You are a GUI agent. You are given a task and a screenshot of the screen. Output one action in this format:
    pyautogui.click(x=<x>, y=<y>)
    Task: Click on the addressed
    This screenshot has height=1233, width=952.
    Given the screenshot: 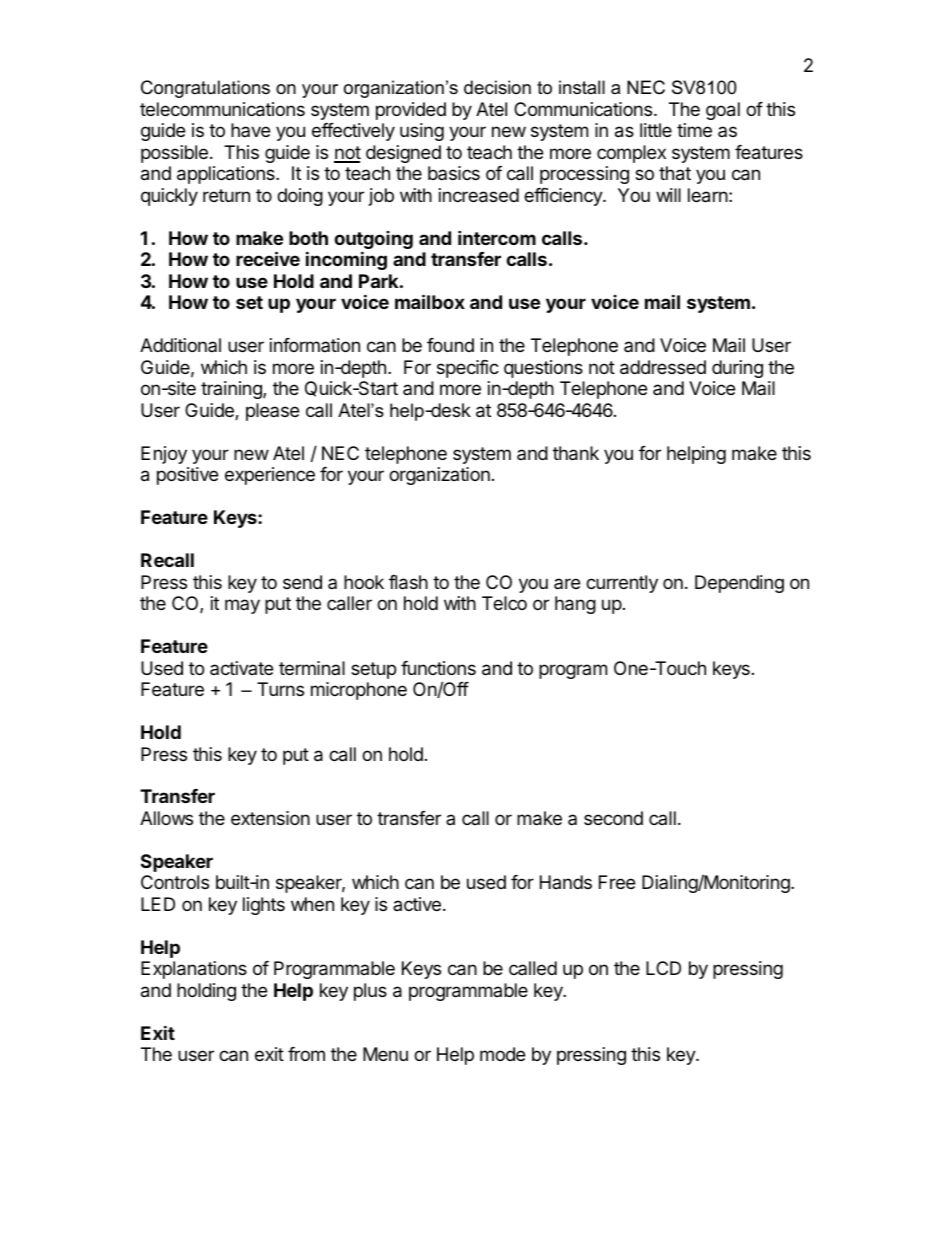 What is the action you would take?
    pyautogui.click(x=663, y=367)
